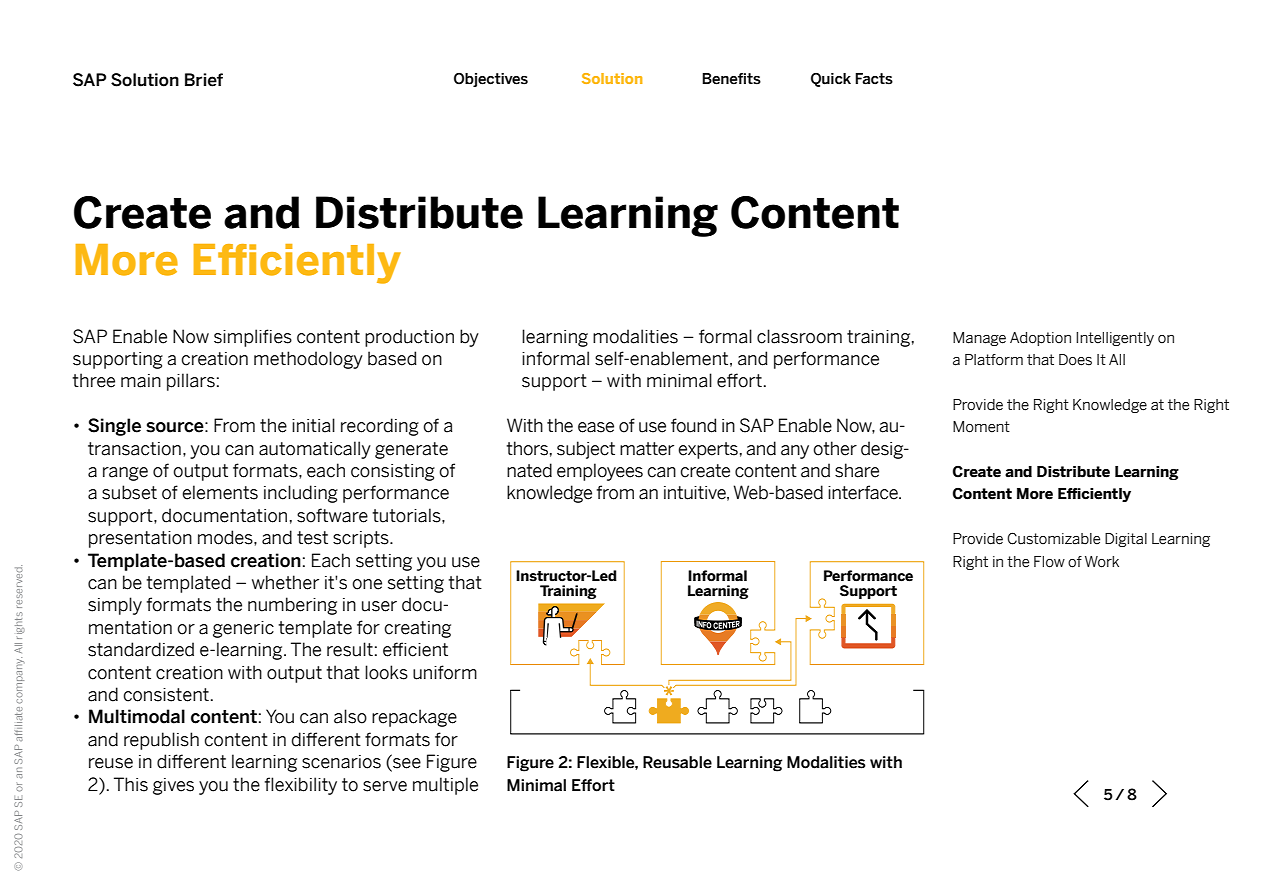 The image size is (1270, 895). What do you see at coordinates (596, 427) in the screenshot?
I see `ease` at bounding box center [596, 427].
